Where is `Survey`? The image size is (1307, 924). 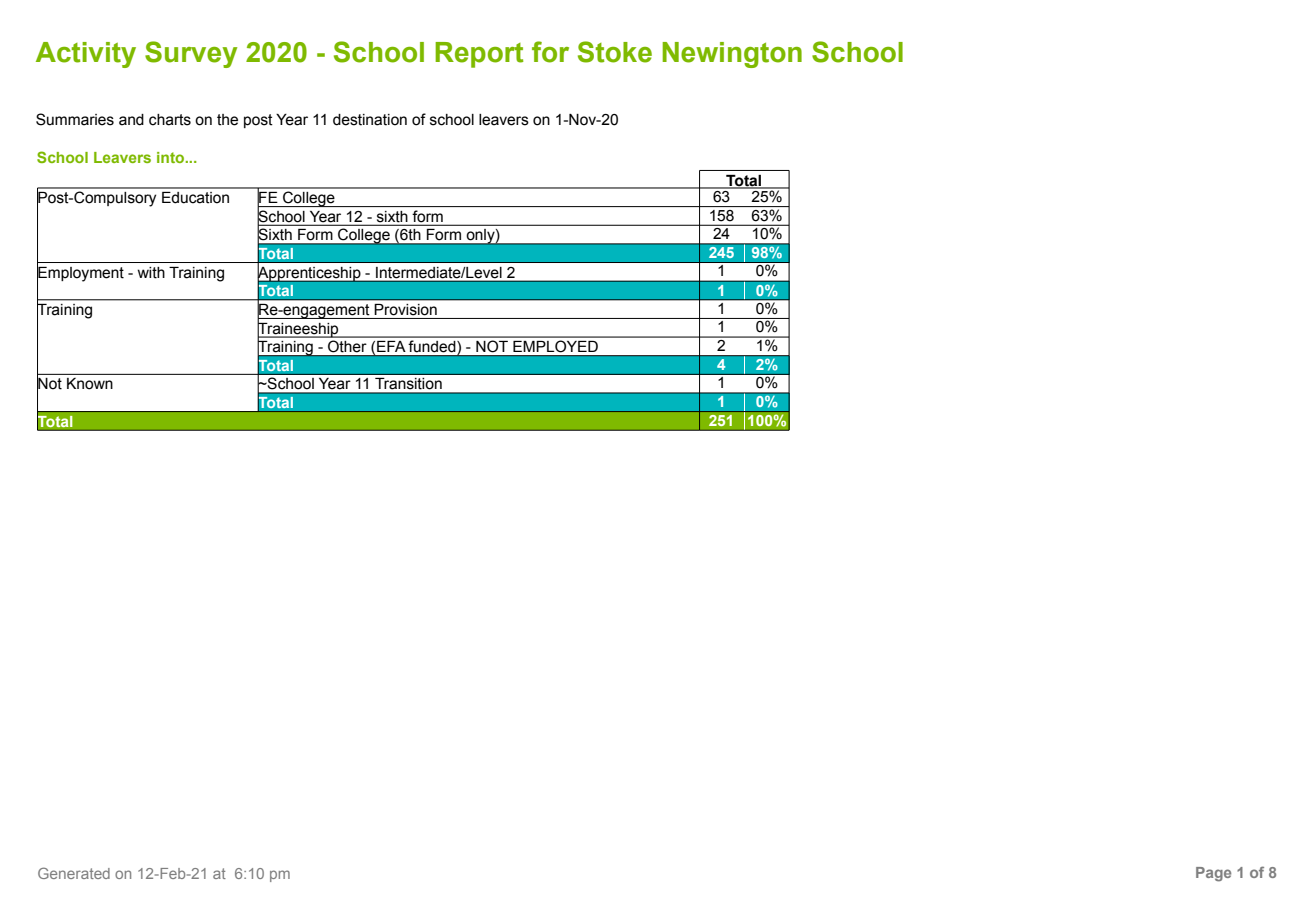
Survey is located at coordinates (191, 54).
